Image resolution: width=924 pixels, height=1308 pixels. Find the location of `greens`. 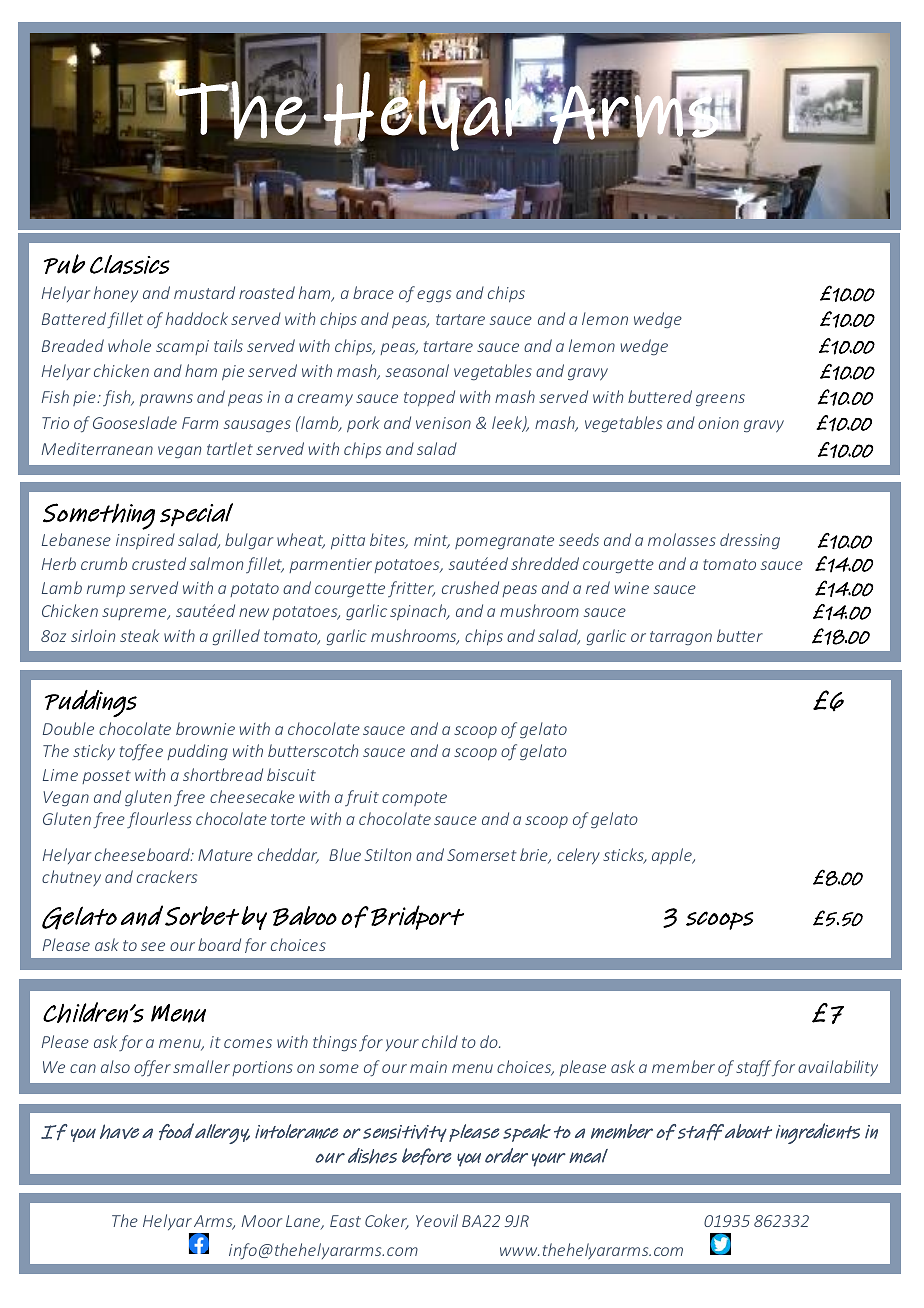

greens is located at coordinates (720, 400).
